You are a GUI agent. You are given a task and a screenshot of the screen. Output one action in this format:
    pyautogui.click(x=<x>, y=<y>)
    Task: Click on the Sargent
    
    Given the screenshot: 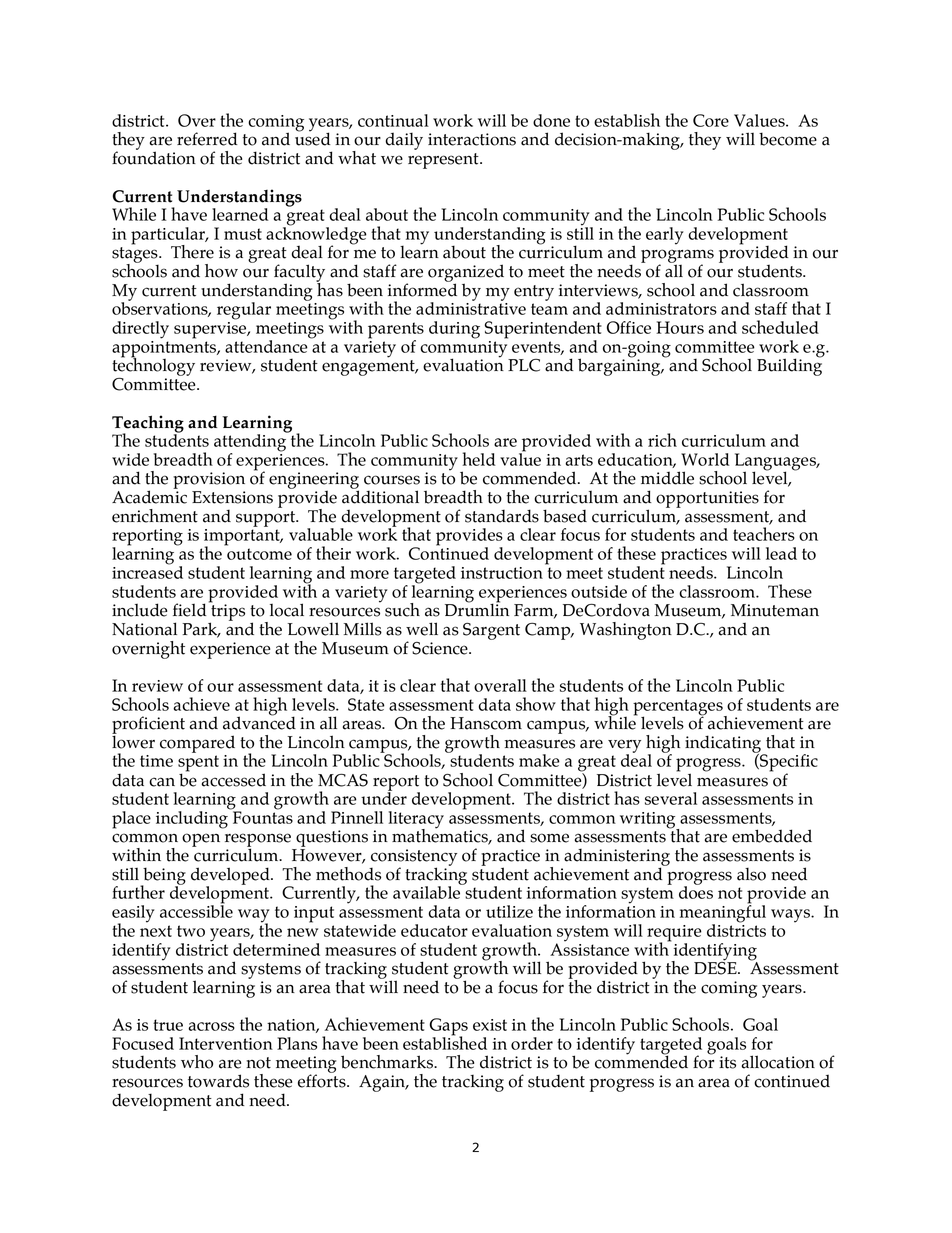 What is the action you would take?
    pyautogui.click(x=491, y=631)
